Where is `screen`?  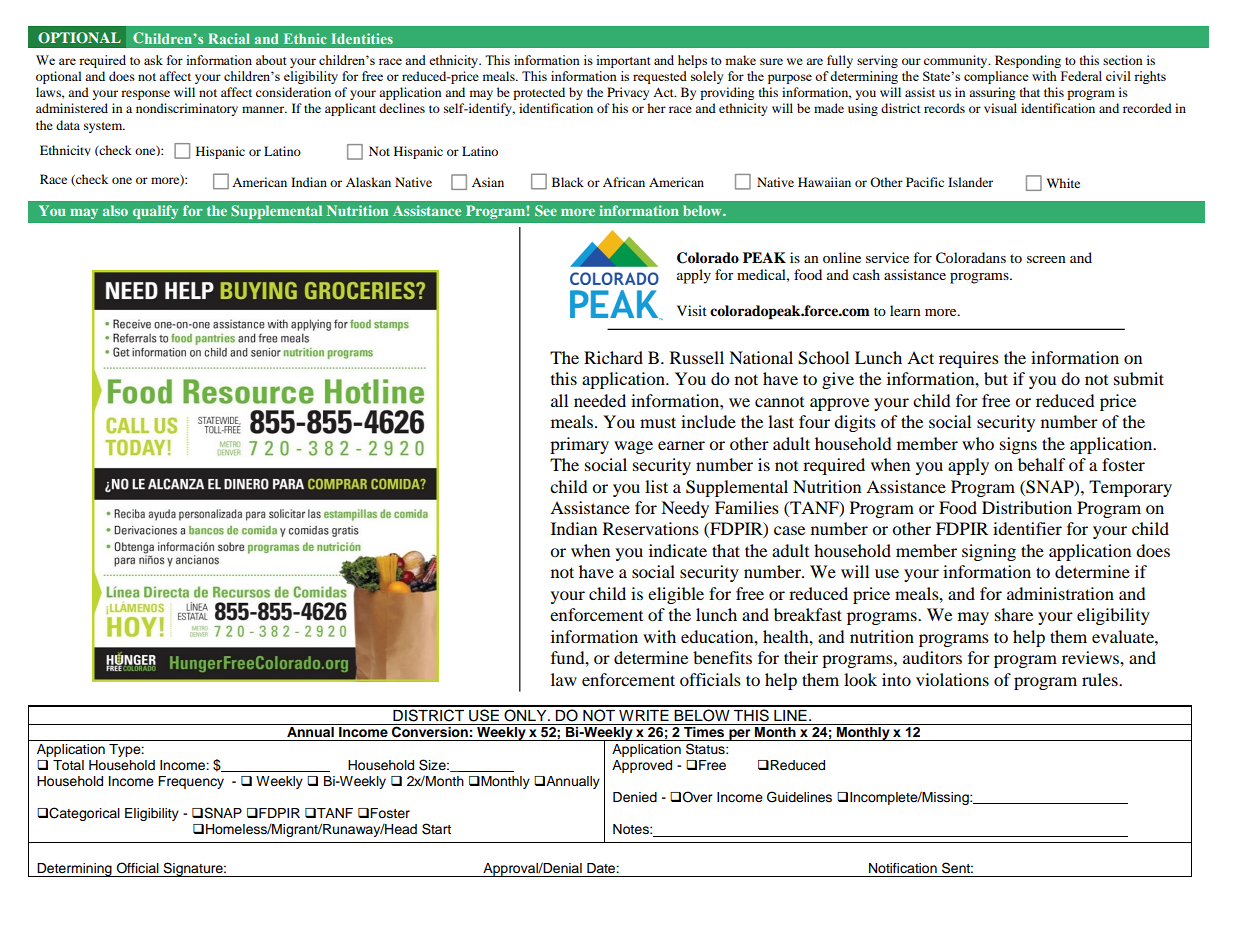
screen is located at coordinates (1046, 259).
